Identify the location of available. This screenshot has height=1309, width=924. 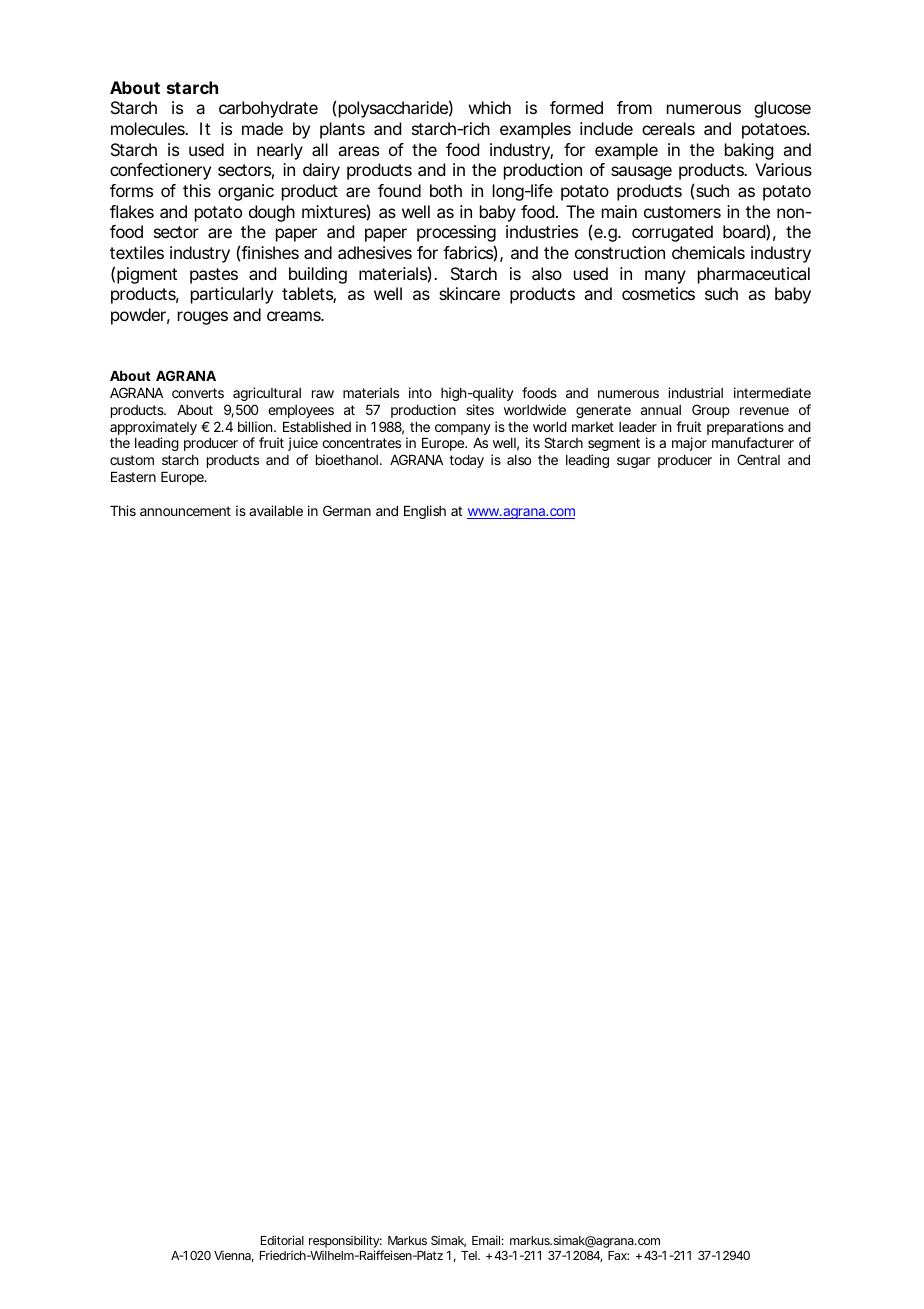
(276, 510).
